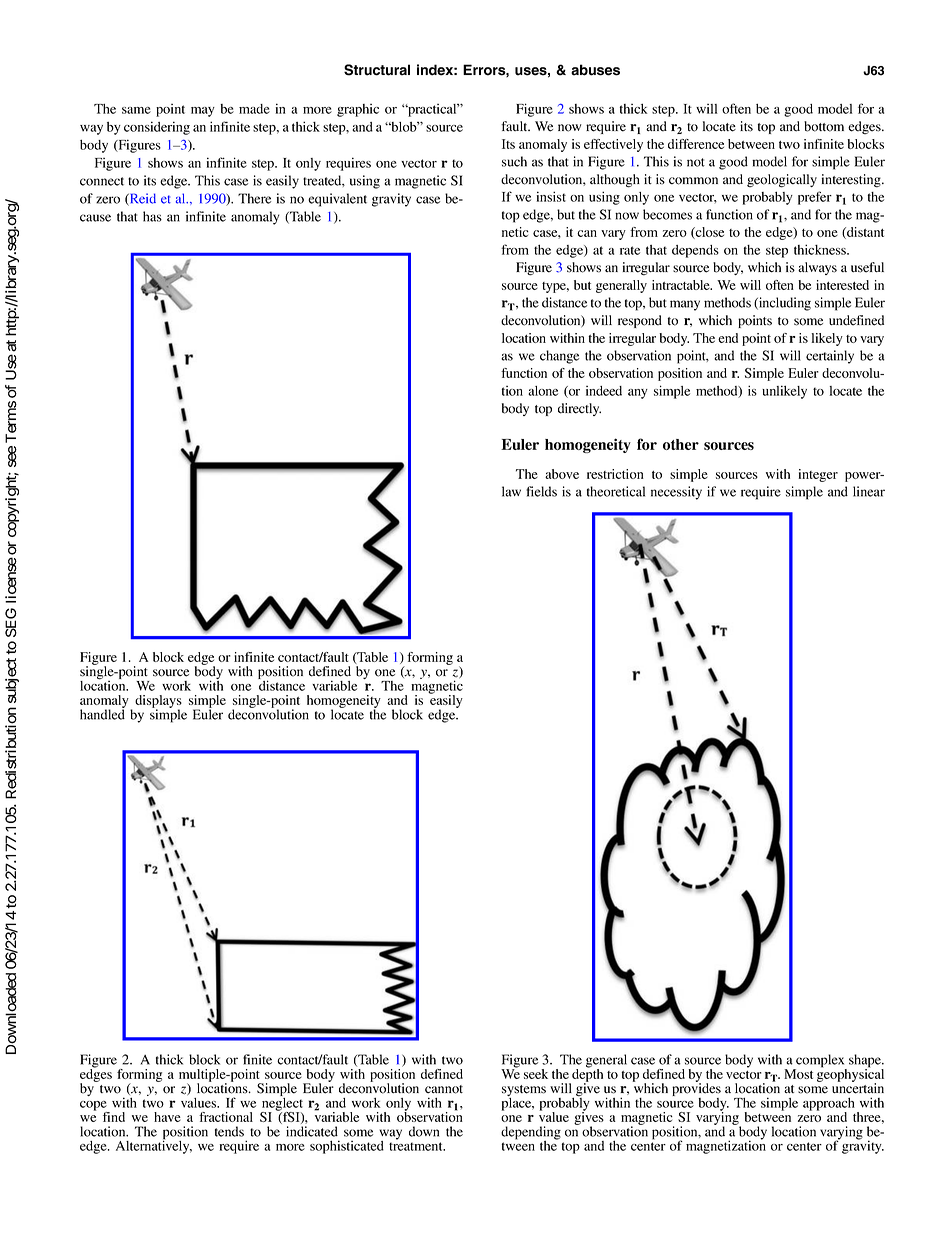  Describe the element at coordinates (158, 703) in the screenshot. I see `displays` at that location.
